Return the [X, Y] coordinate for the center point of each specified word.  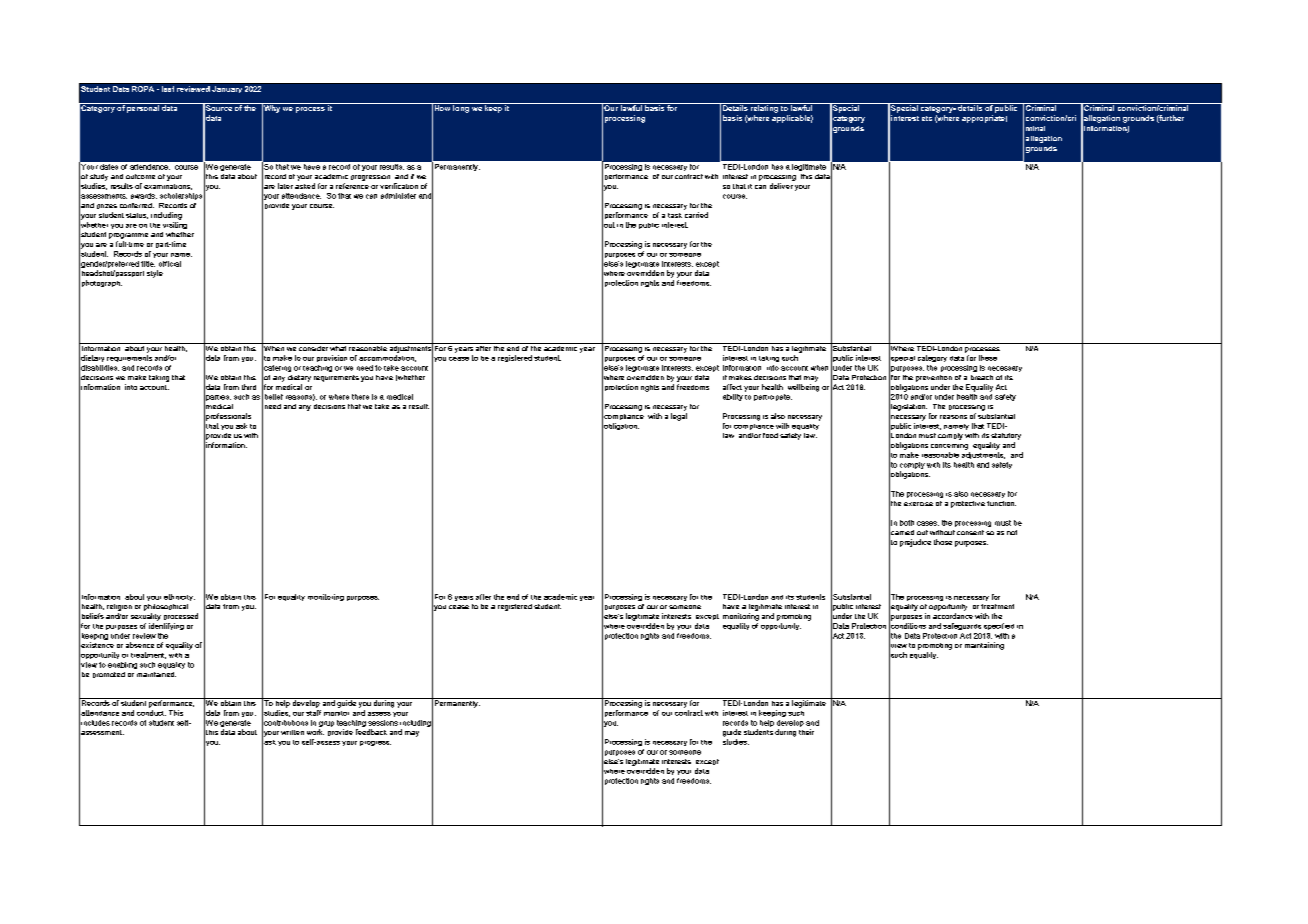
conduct [151, 713]
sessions [383, 723]
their [806, 732]
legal [679, 417]
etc [927, 118]
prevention [934, 378]
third [249, 387]
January [227, 89]
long [461, 108]
